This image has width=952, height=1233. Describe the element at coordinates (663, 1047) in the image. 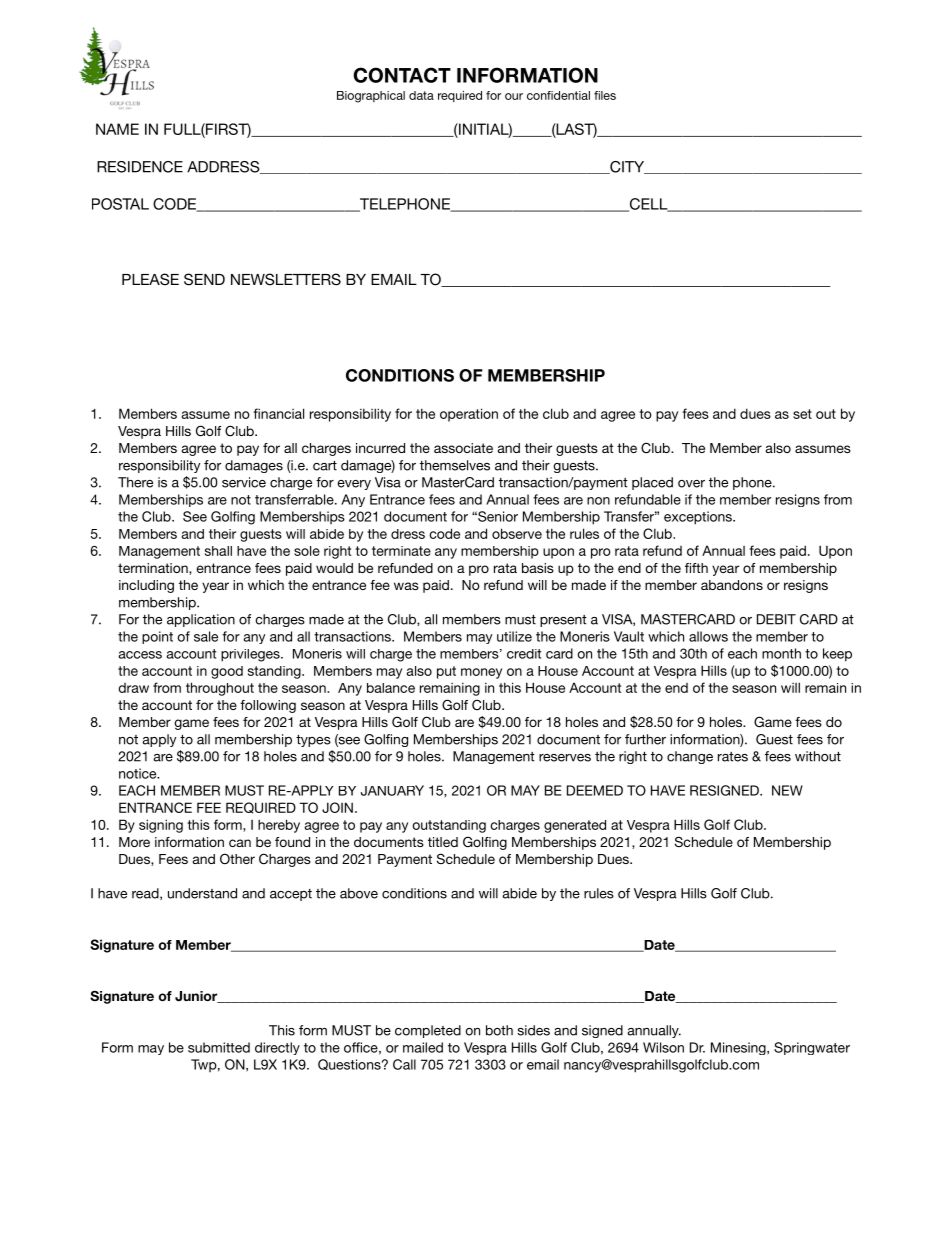

I see `Wilson` at that location.
